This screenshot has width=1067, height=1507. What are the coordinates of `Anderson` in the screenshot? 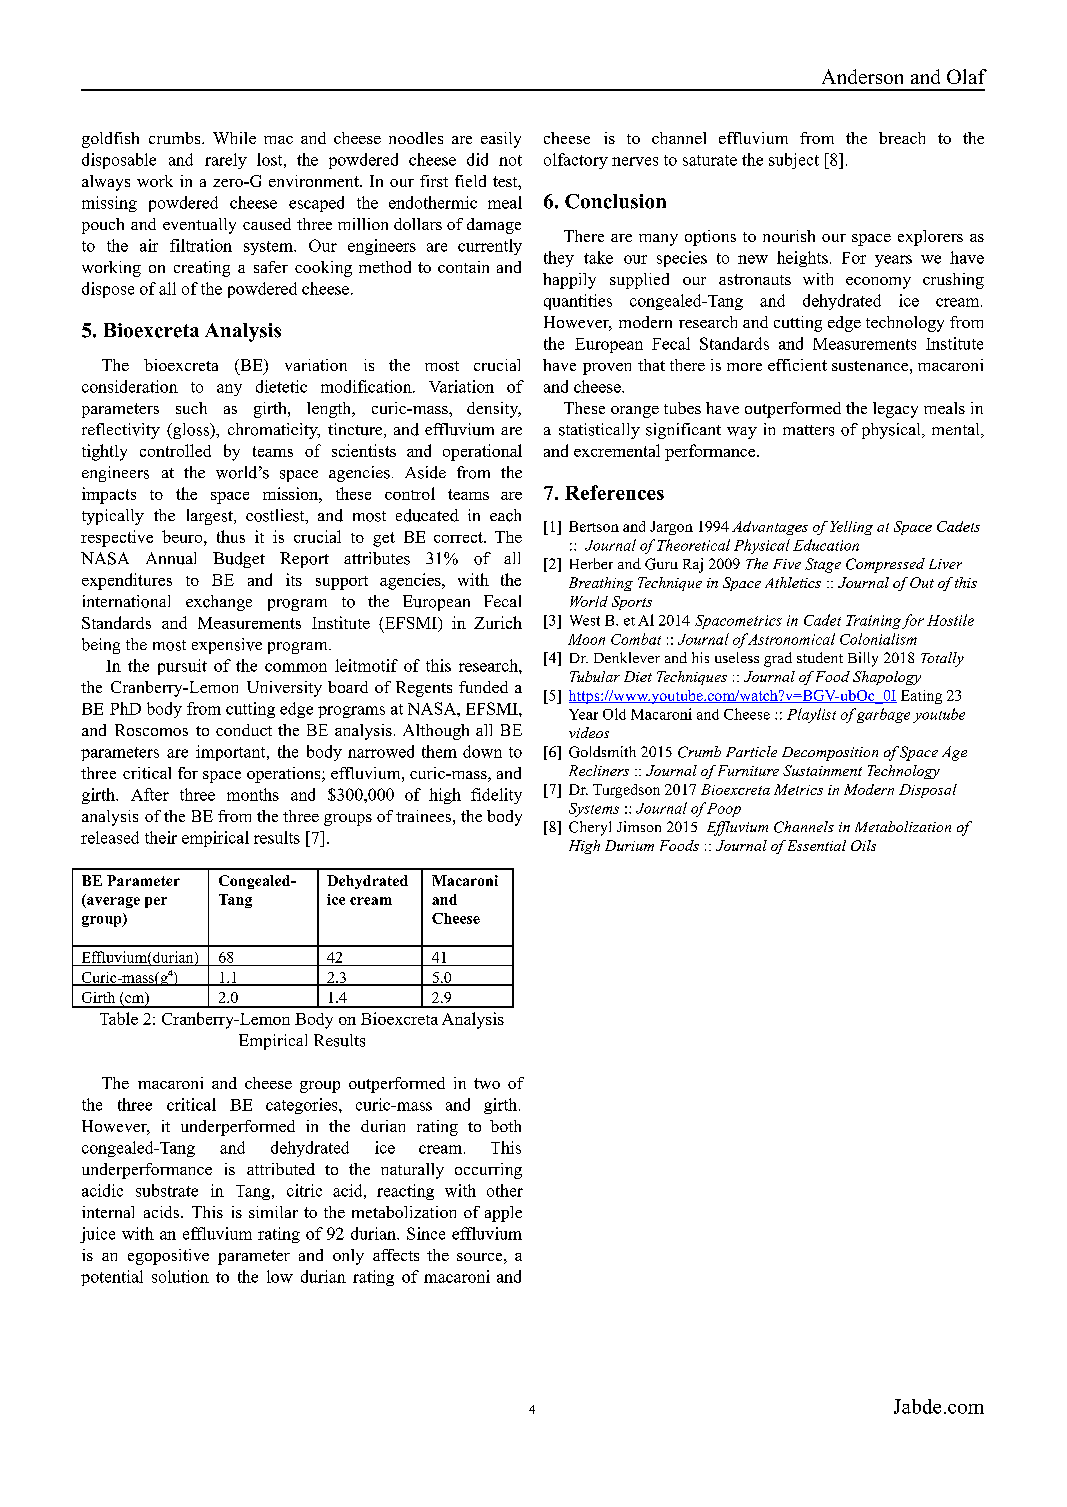 It's located at (862, 76).
